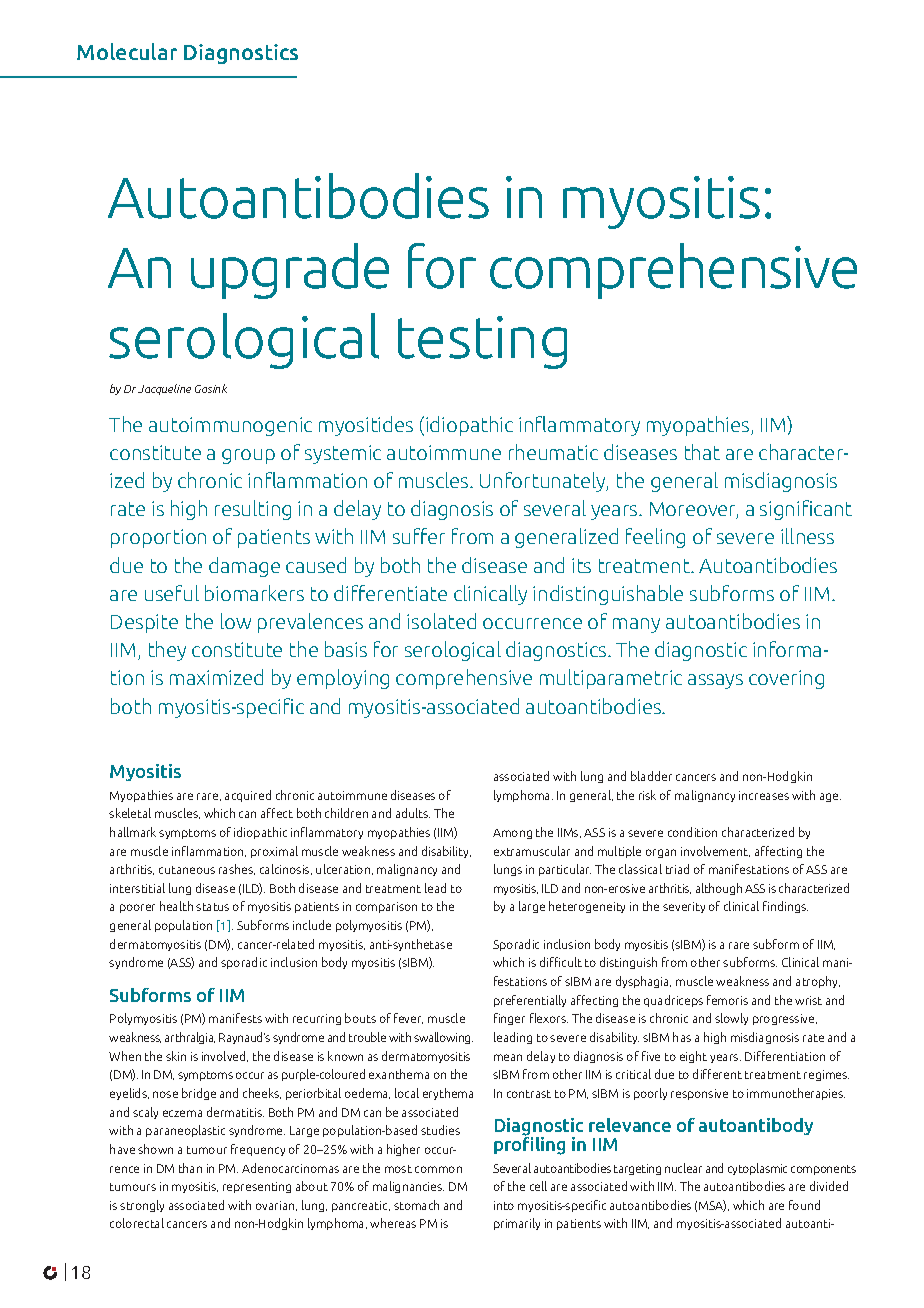 This image has width=924, height=1308. Describe the element at coordinates (127, 51) in the image. I see `Molecular` at that location.
